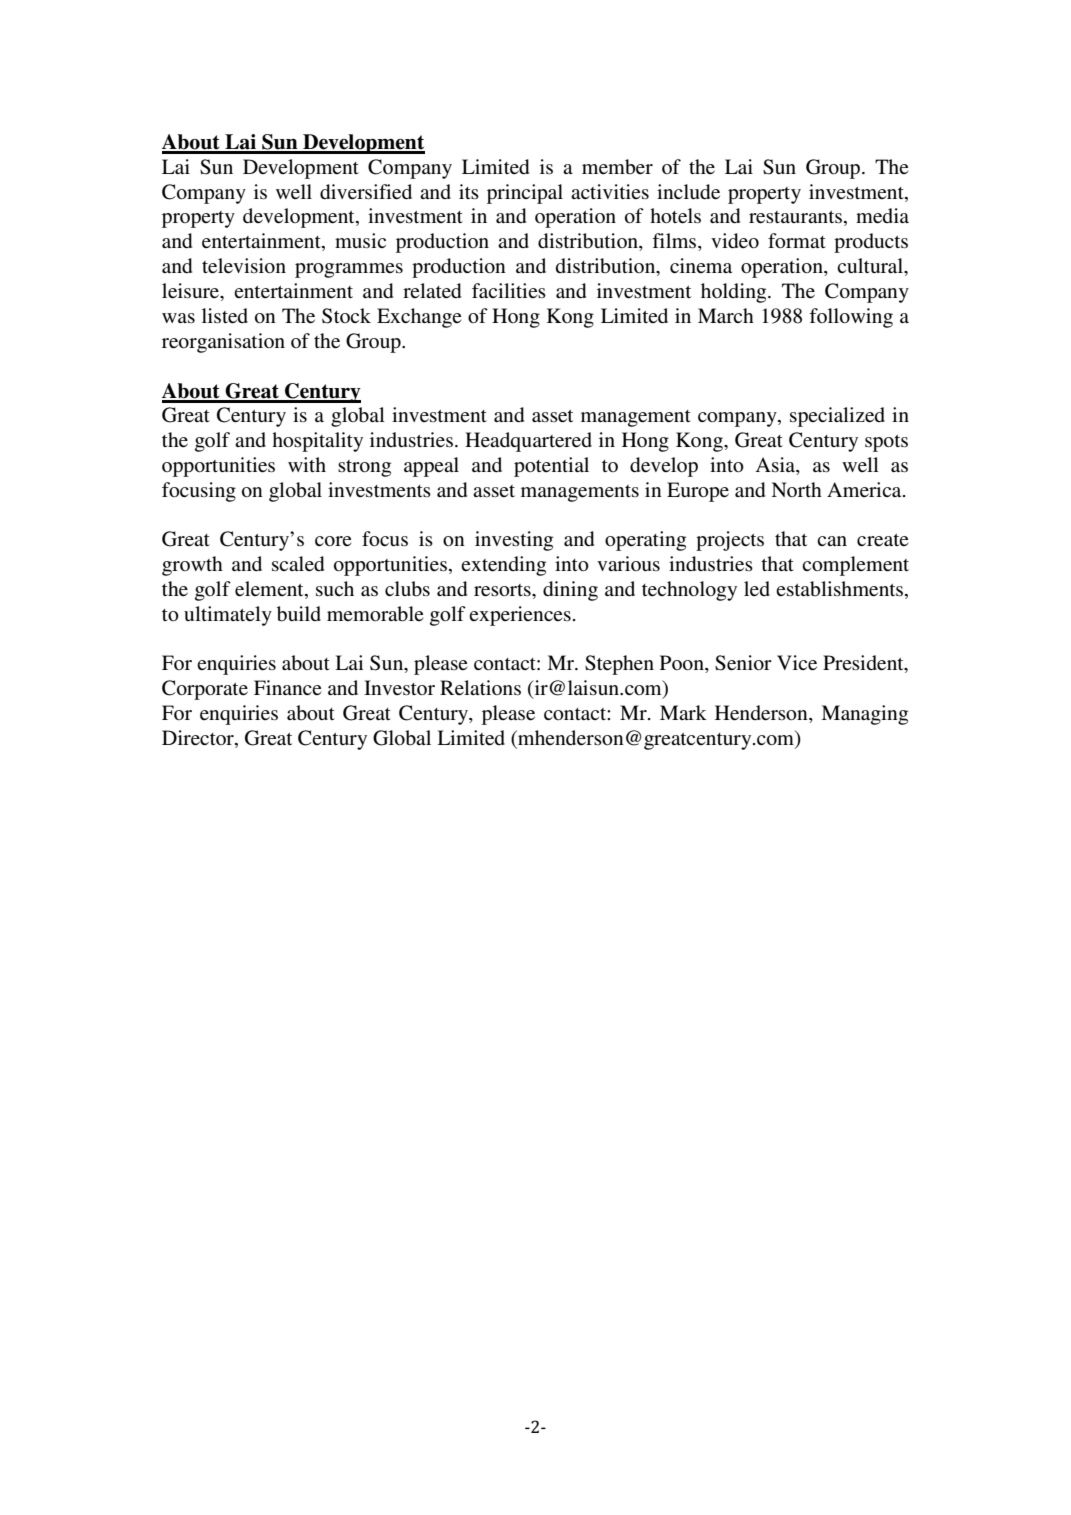 This page has height=1515, width=1071. What do you see at coordinates (366, 192) in the page?
I see `diversified` at bounding box center [366, 192].
